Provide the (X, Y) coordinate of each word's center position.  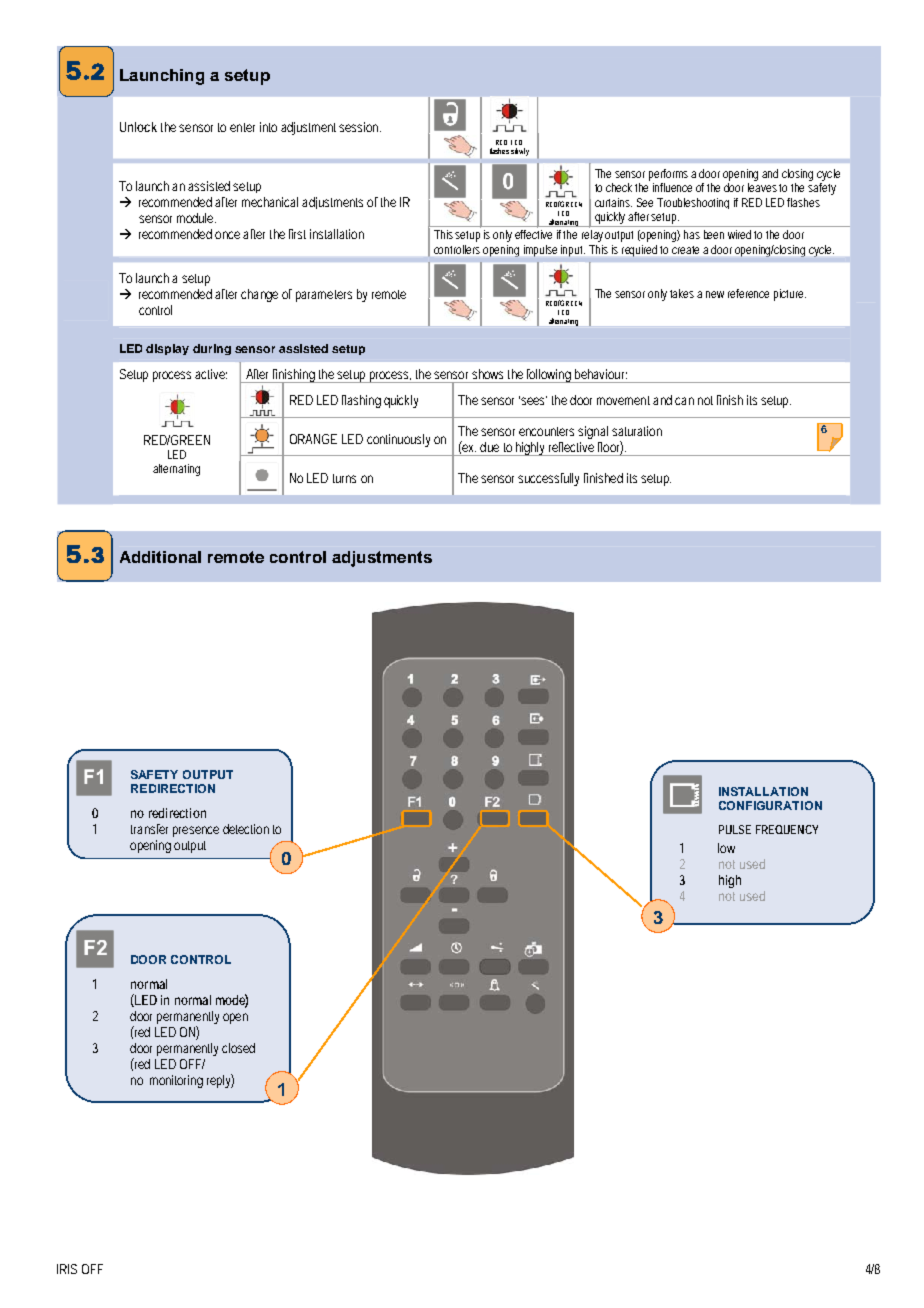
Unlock (138, 127)
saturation (637, 431)
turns (344, 478)
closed (238, 1048)
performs (670, 175)
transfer (149, 829)
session (360, 127)
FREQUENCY (787, 829)
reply (220, 1081)
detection (246, 829)
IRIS (67, 1269)
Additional (160, 557)
